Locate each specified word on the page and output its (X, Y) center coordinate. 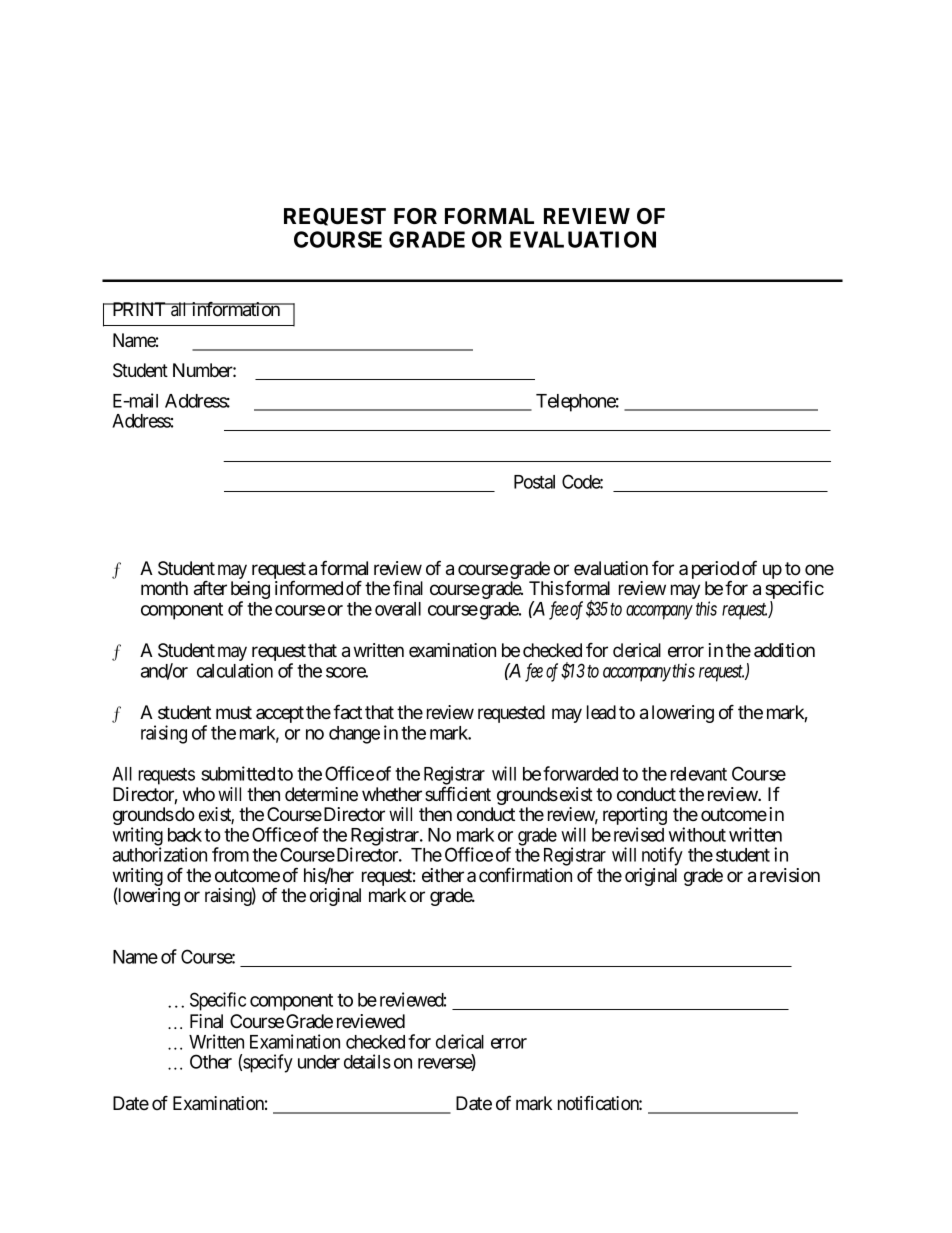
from (230, 854)
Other (211, 1061)
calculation (235, 670)
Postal (534, 482)
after (210, 588)
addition (784, 650)
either (443, 875)
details (367, 1061)
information (236, 309)
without (697, 834)
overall (398, 609)
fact (347, 712)
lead (601, 712)
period (715, 571)
